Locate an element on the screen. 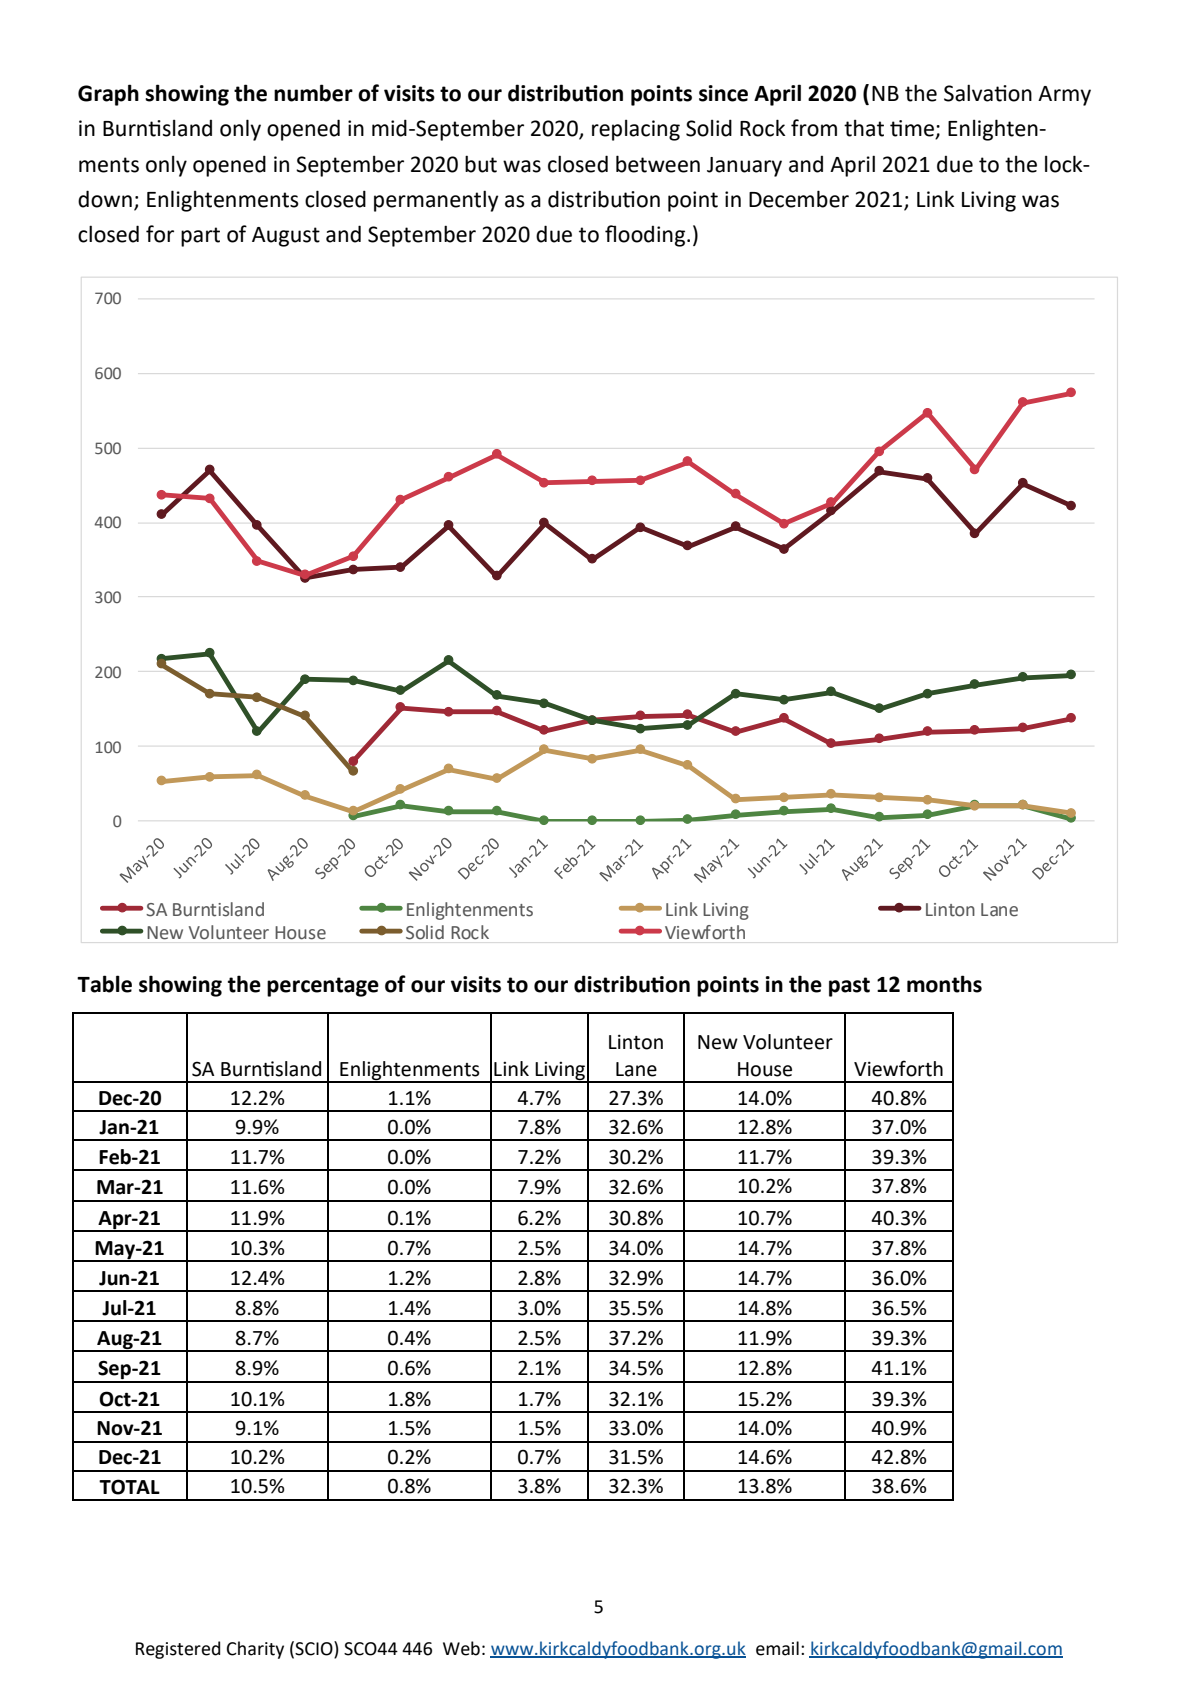  Table is located at coordinates (104, 984).
